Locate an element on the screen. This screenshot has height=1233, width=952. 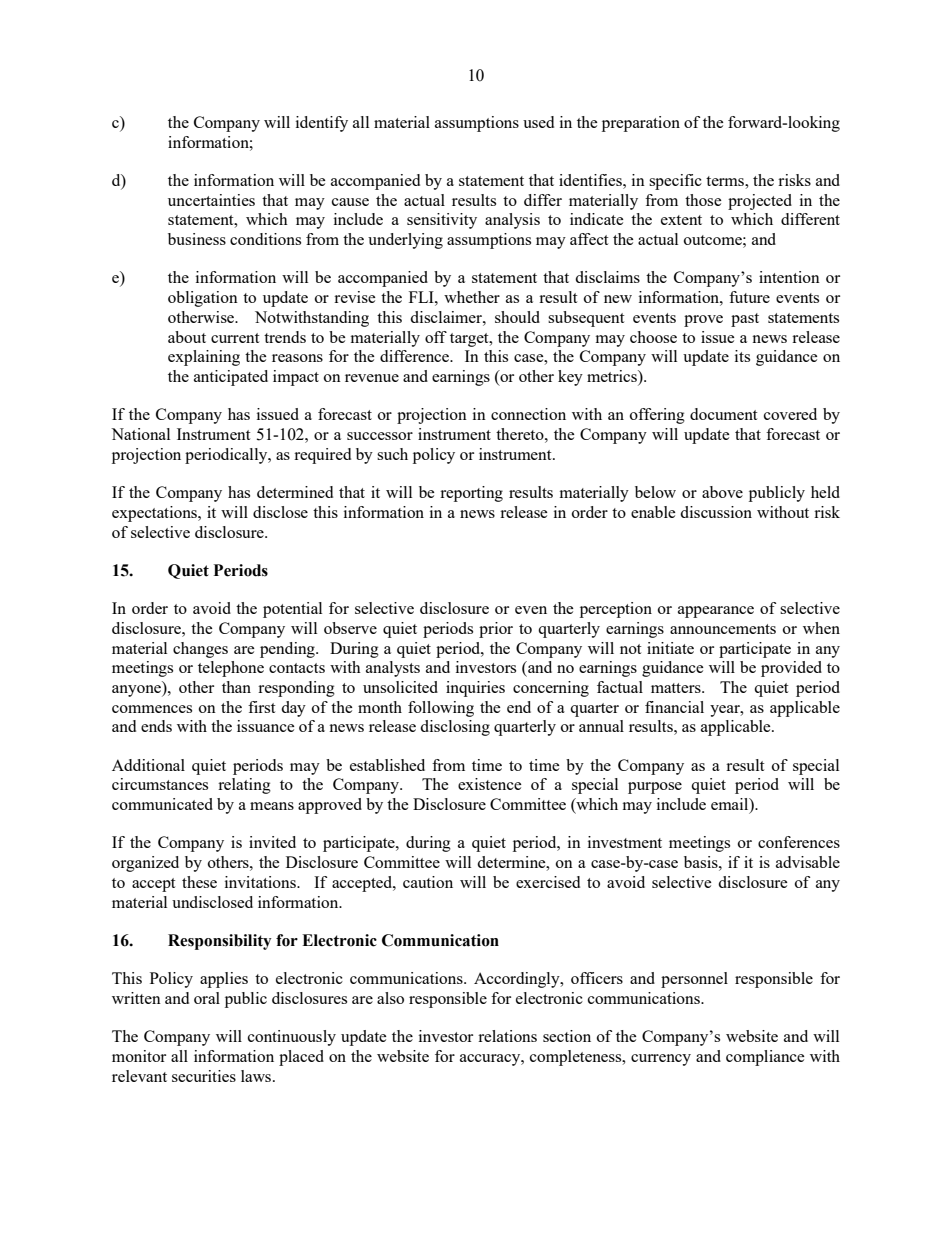
used is located at coordinates (538, 122).
